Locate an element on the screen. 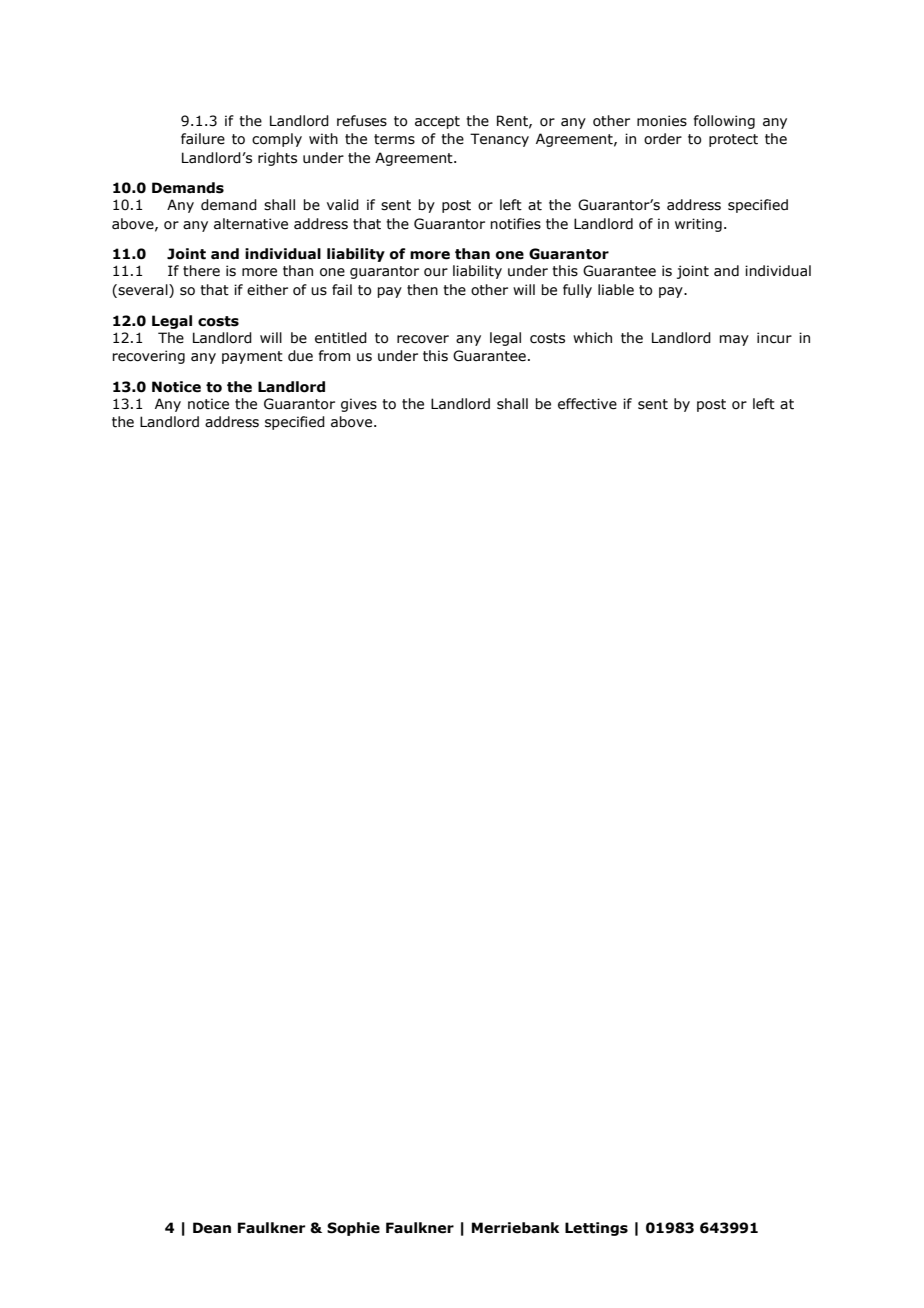  rights is located at coordinates (277, 159).
